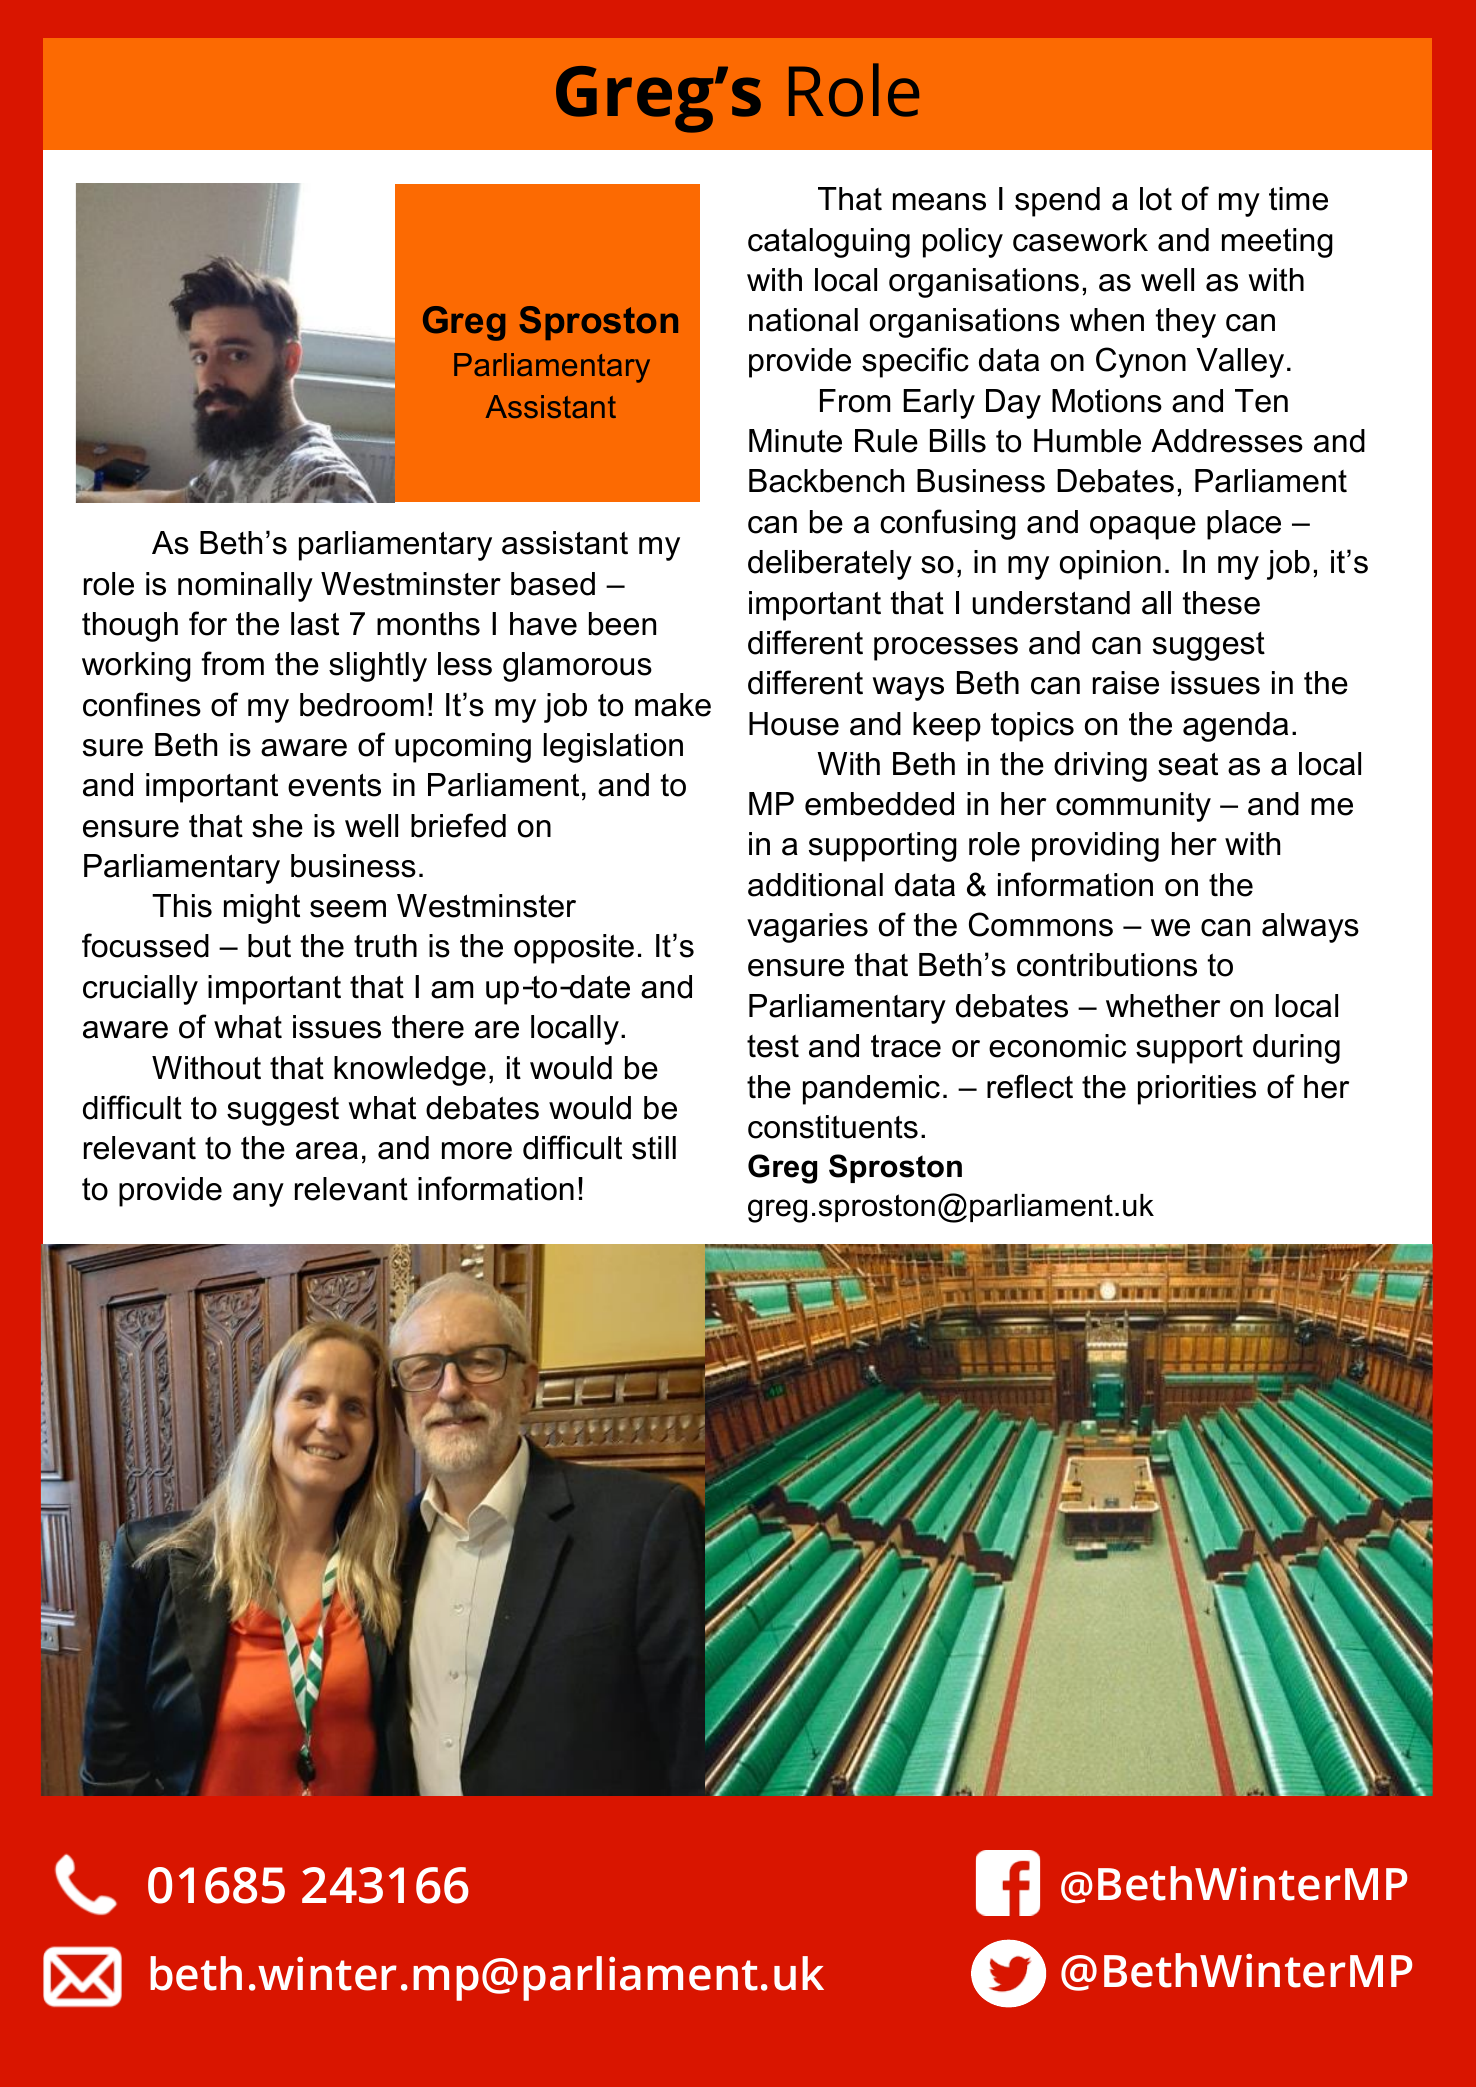 The width and height of the screenshot is (1476, 2087). Describe the element at coordinates (327, 1151) in the screenshot. I see `area` at that location.
